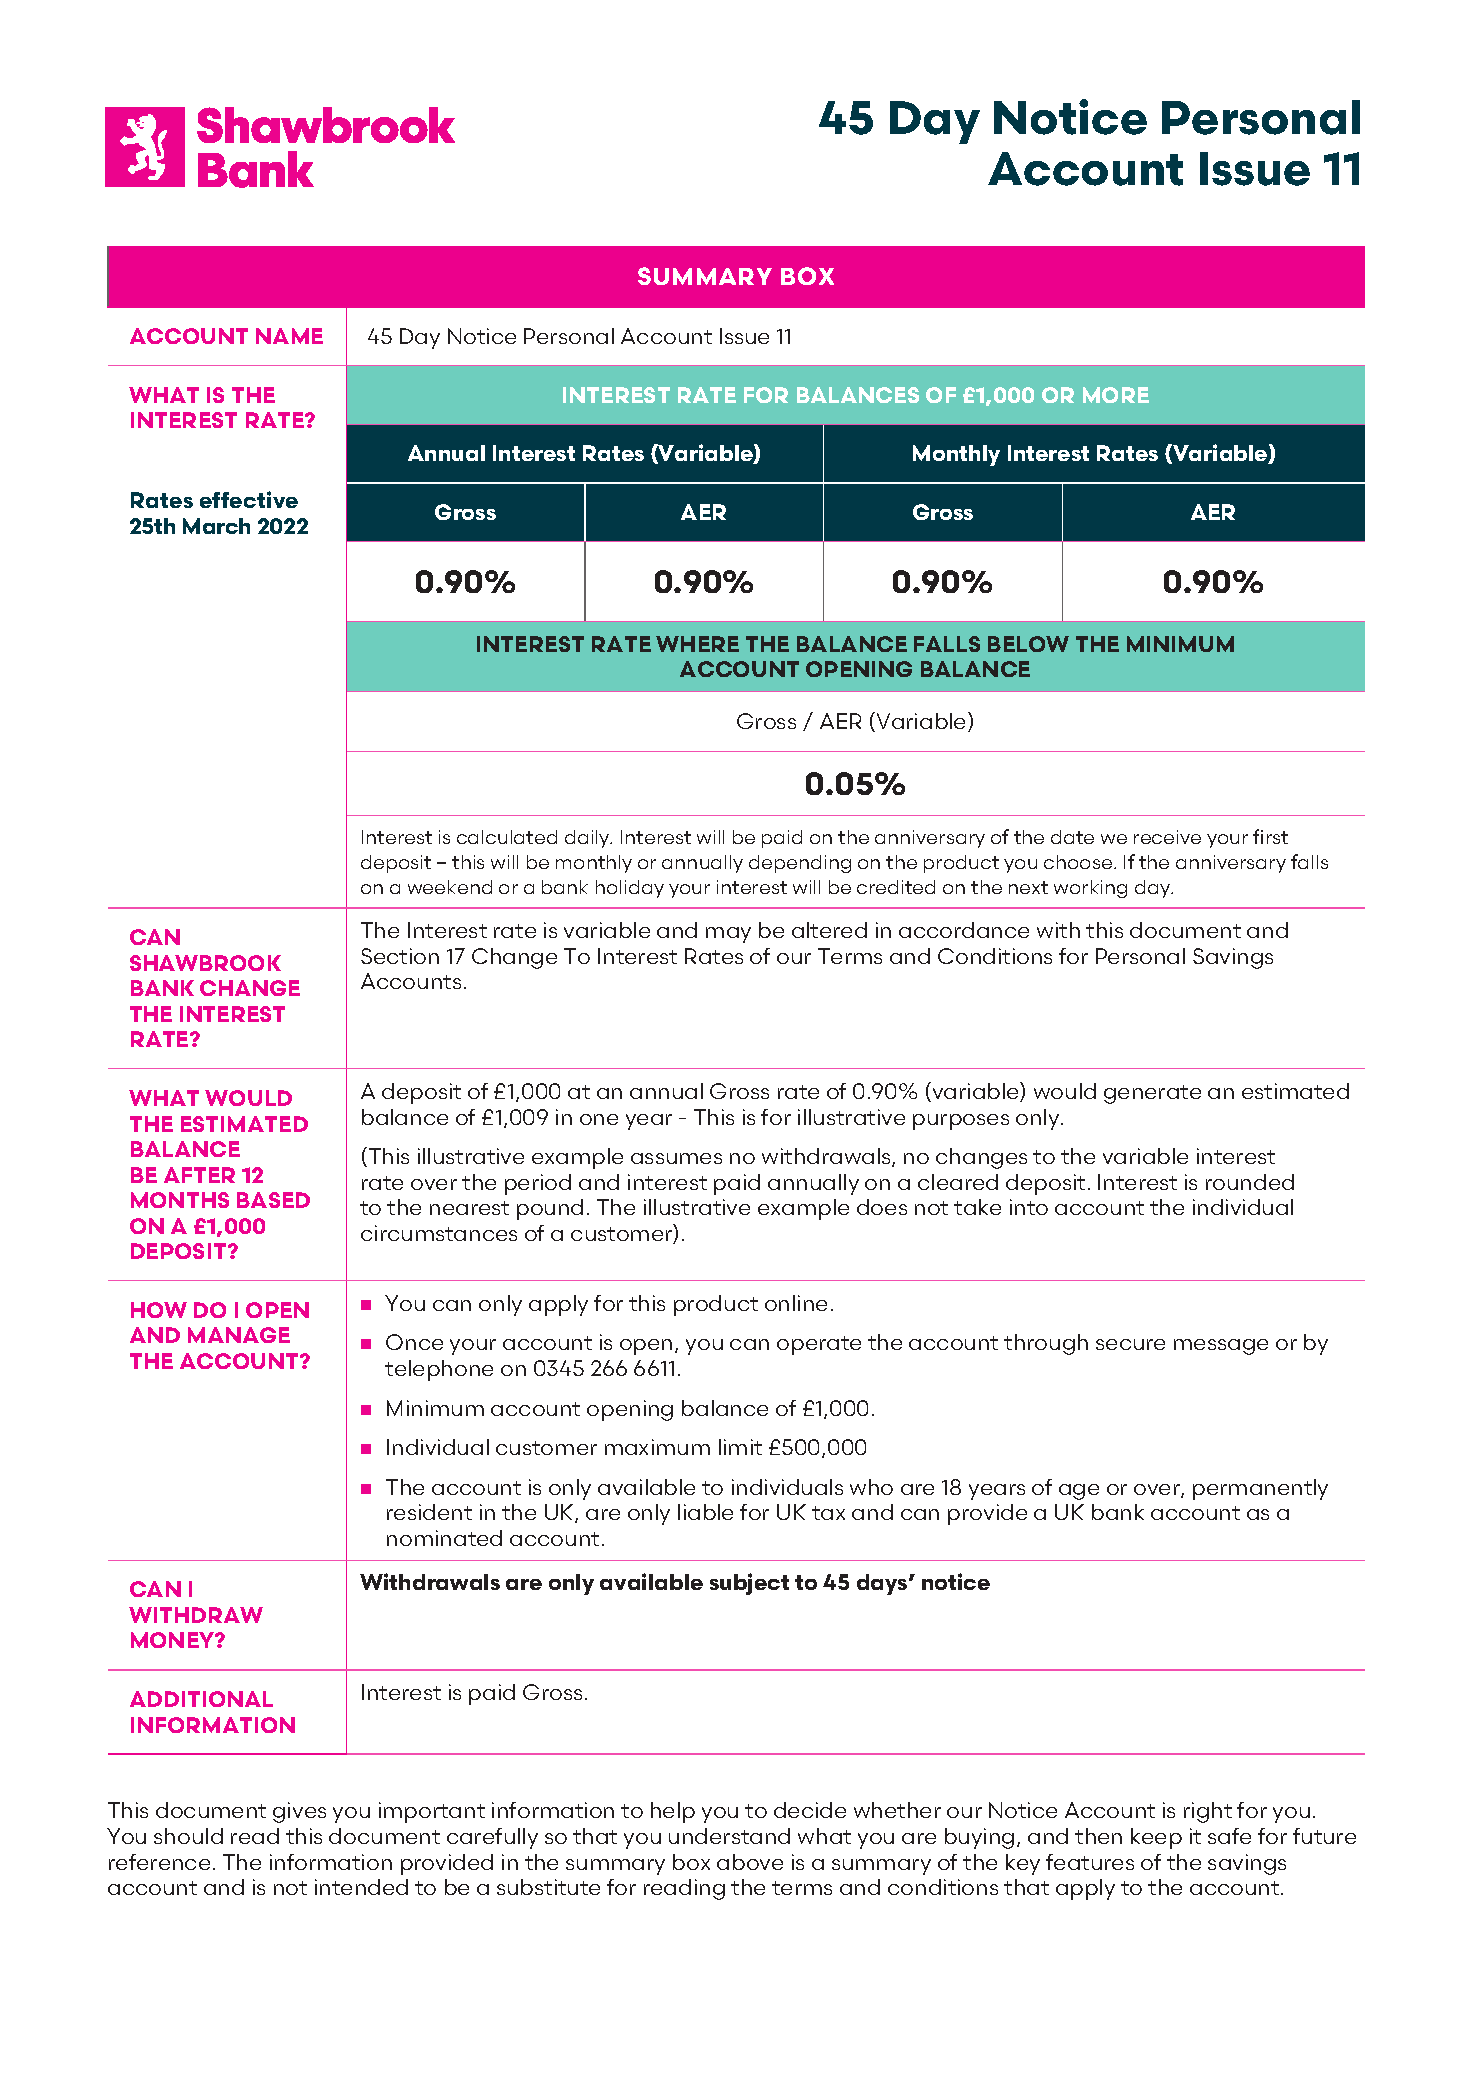  Describe the element at coordinates (450, 887) in the page. I see `weekend` at that location.
